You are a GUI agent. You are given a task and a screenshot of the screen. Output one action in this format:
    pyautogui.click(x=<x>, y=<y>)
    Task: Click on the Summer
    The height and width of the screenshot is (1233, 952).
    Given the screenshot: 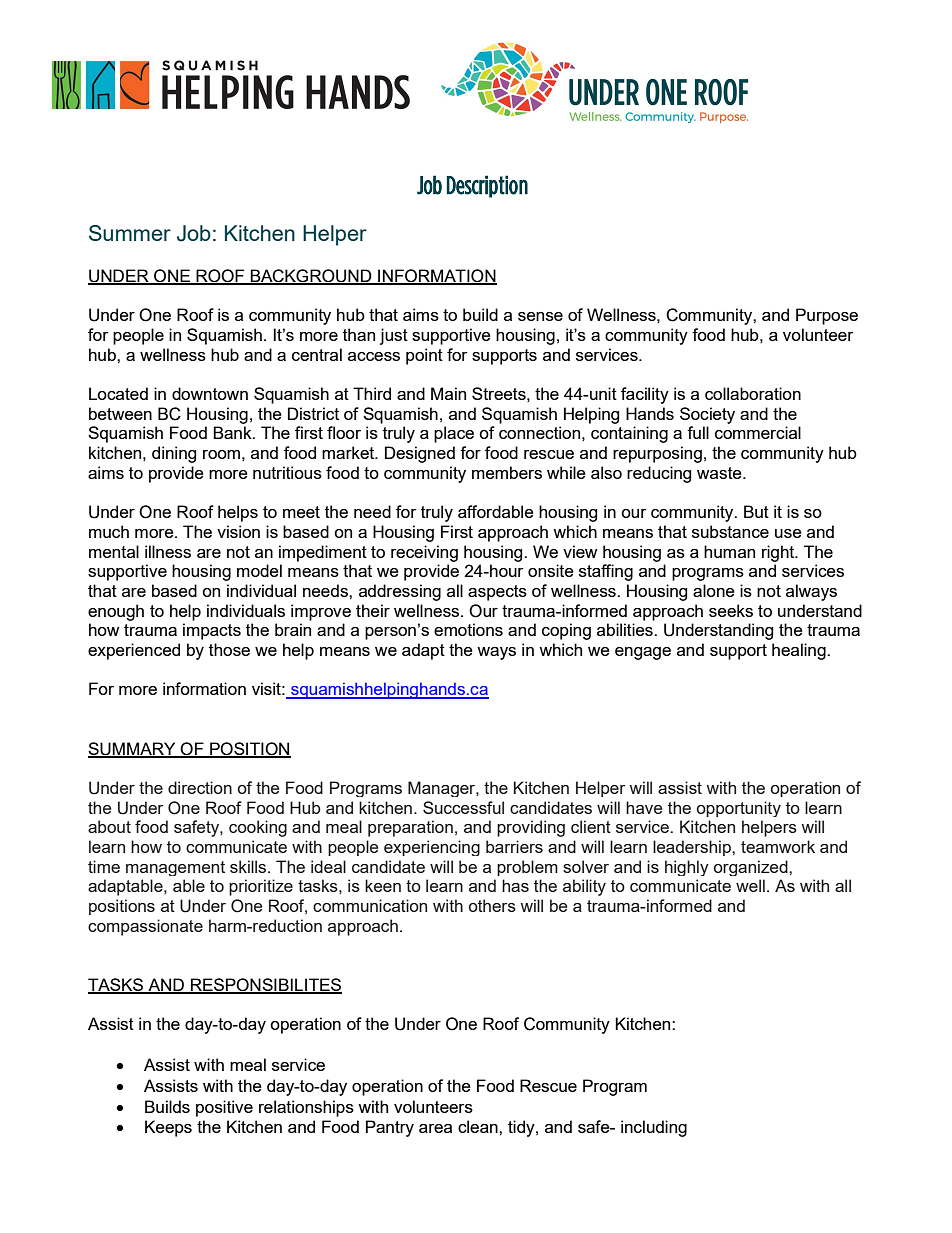 What is the action you would take?
    pyautogui.click(x=130, y=233)
